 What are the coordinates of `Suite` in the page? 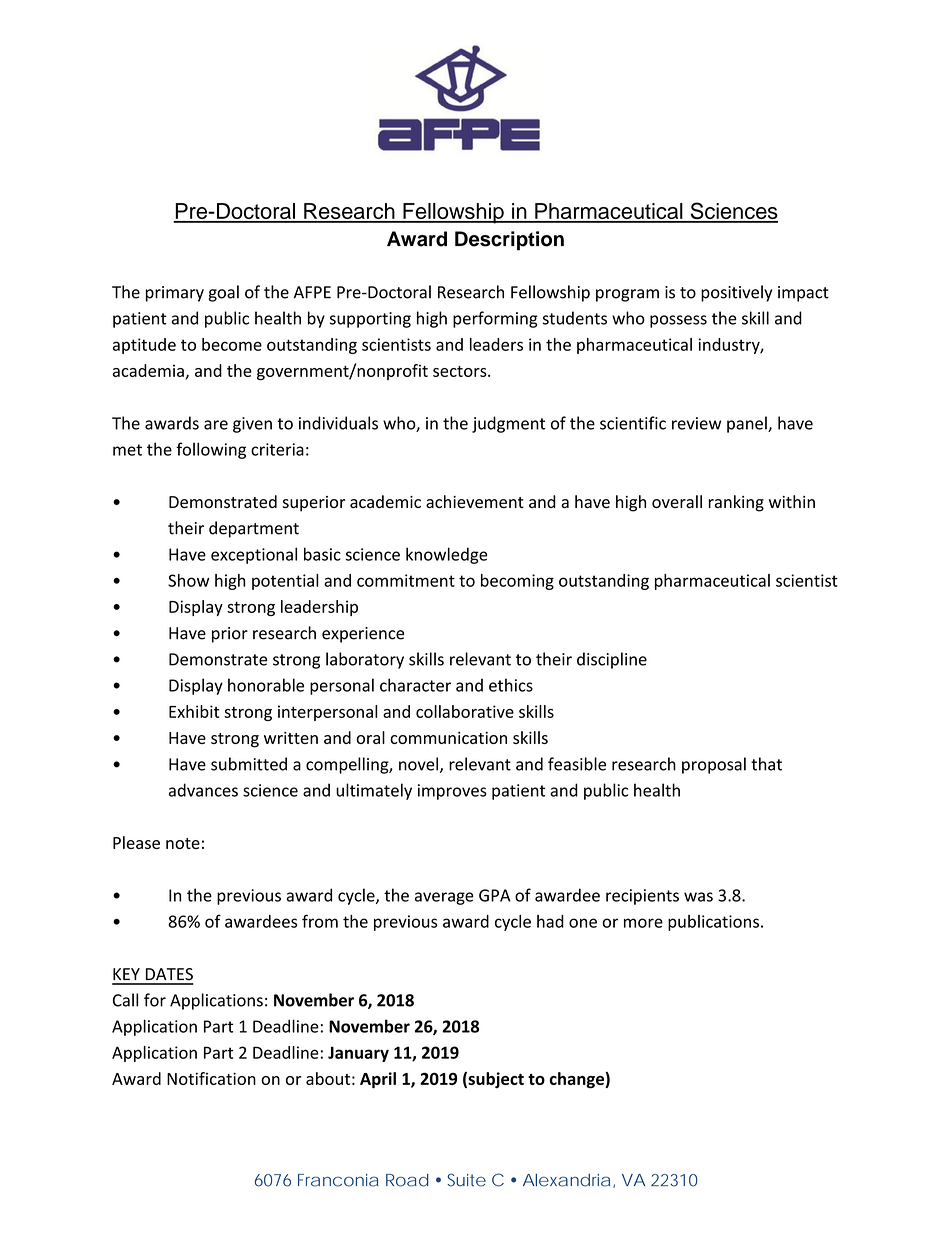 It's located at (466, 1180).
